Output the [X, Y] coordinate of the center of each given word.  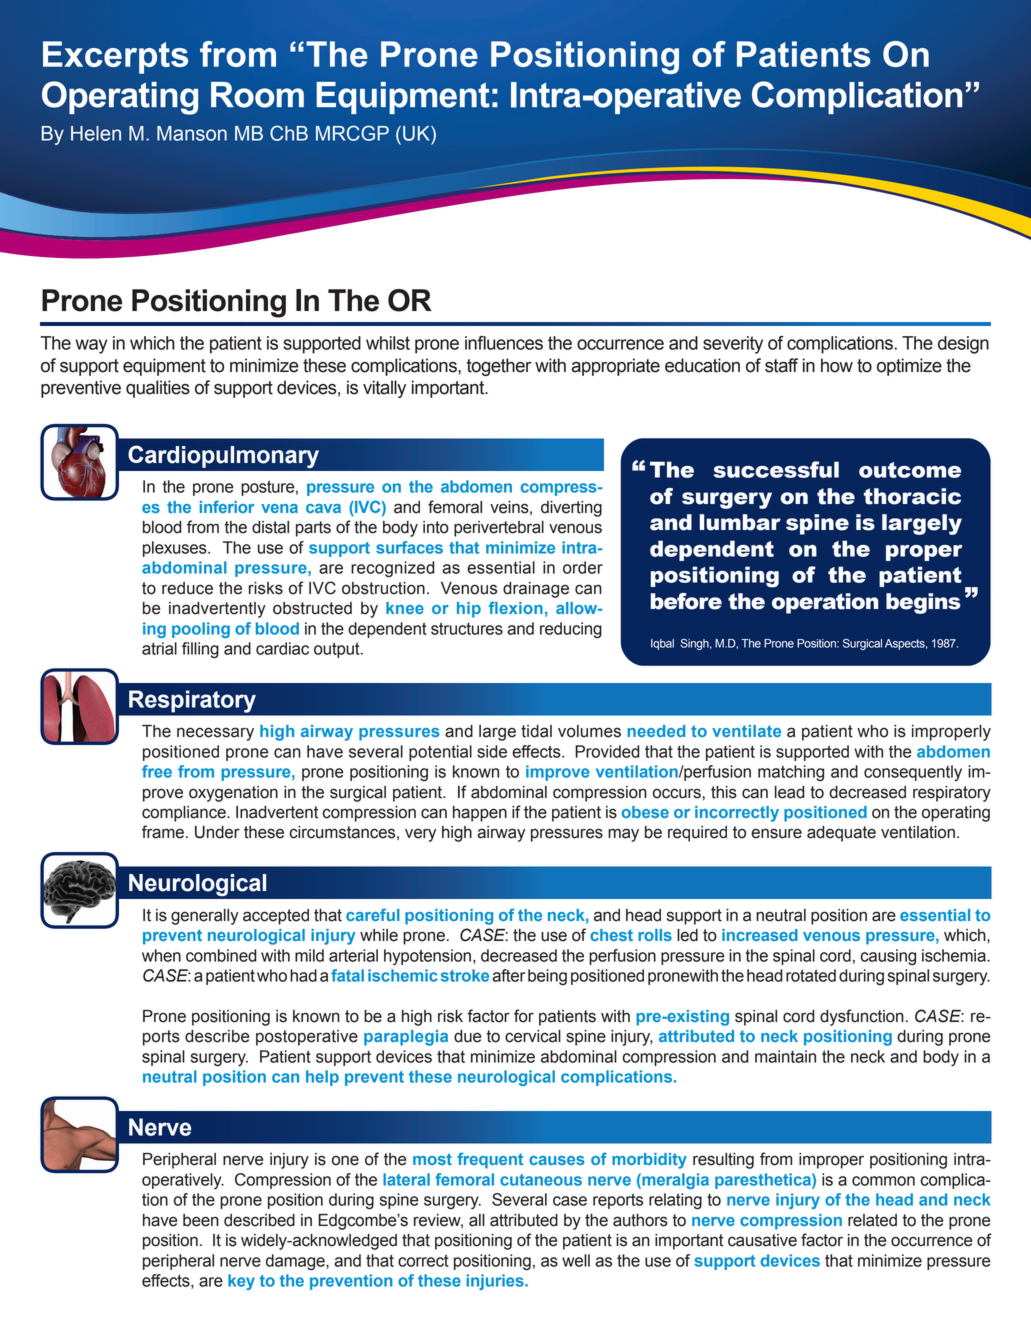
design [963, 345]
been [201, 1220]
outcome [910, 470]
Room [257, 95]
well [576, 1260]
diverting [571, 509]
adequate [841, 834]
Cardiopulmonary [223, 456]
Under [217, 832]
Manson [192, 133]
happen [480, 814]
